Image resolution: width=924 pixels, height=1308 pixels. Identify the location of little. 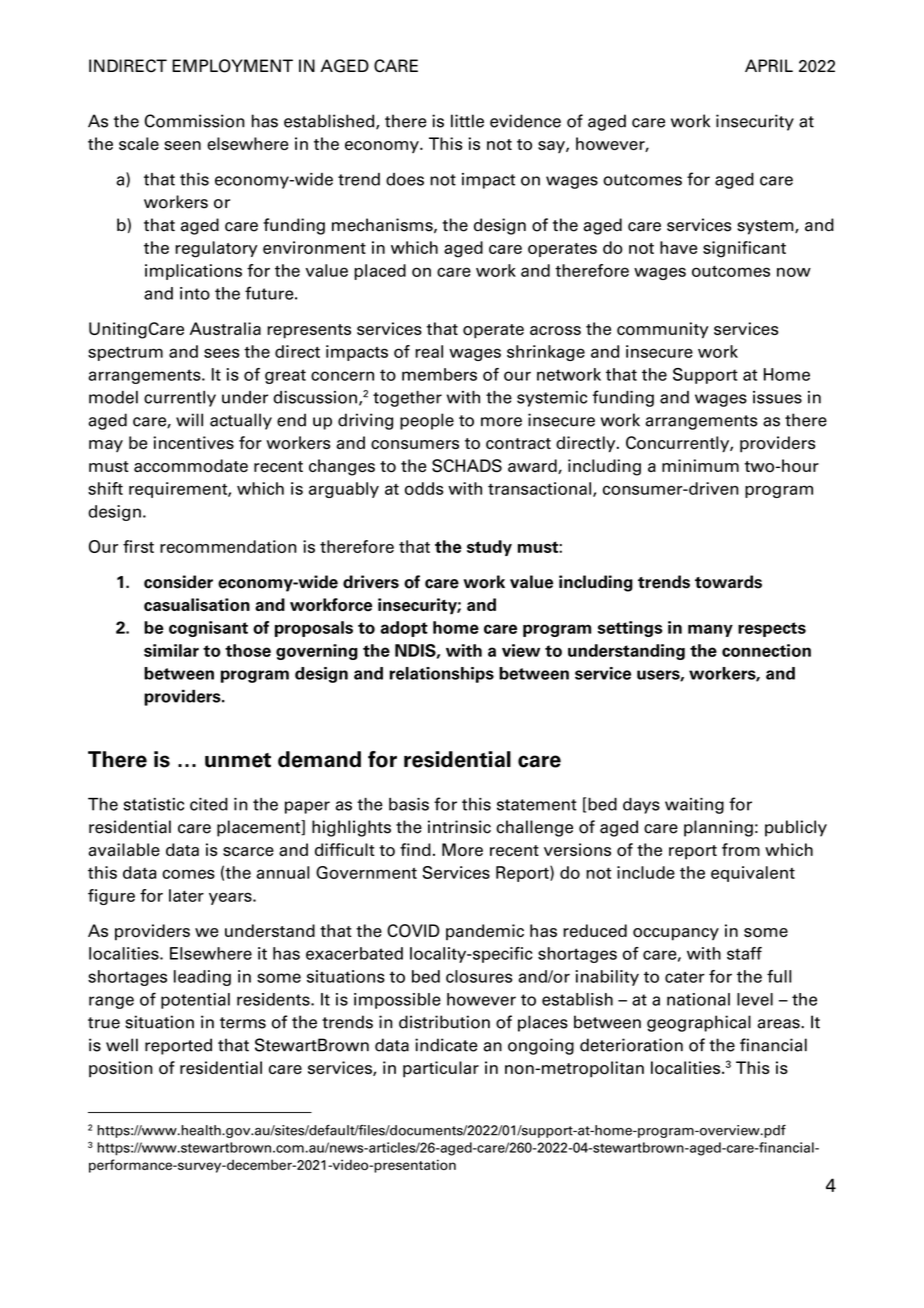
(467, 121).
